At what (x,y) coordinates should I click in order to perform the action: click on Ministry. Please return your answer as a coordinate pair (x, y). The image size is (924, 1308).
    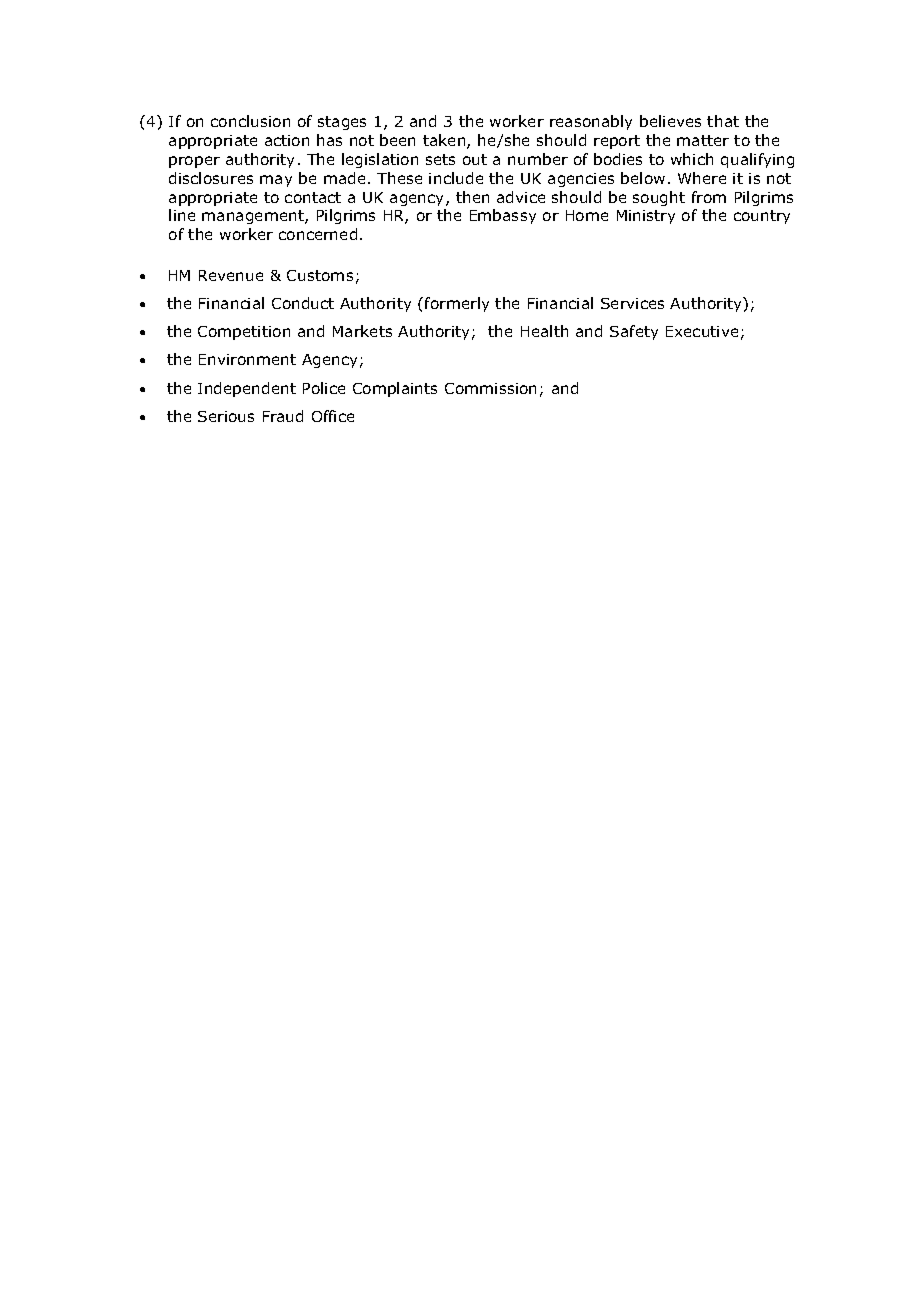
    Looking at the image, I should click on (646, 217).
